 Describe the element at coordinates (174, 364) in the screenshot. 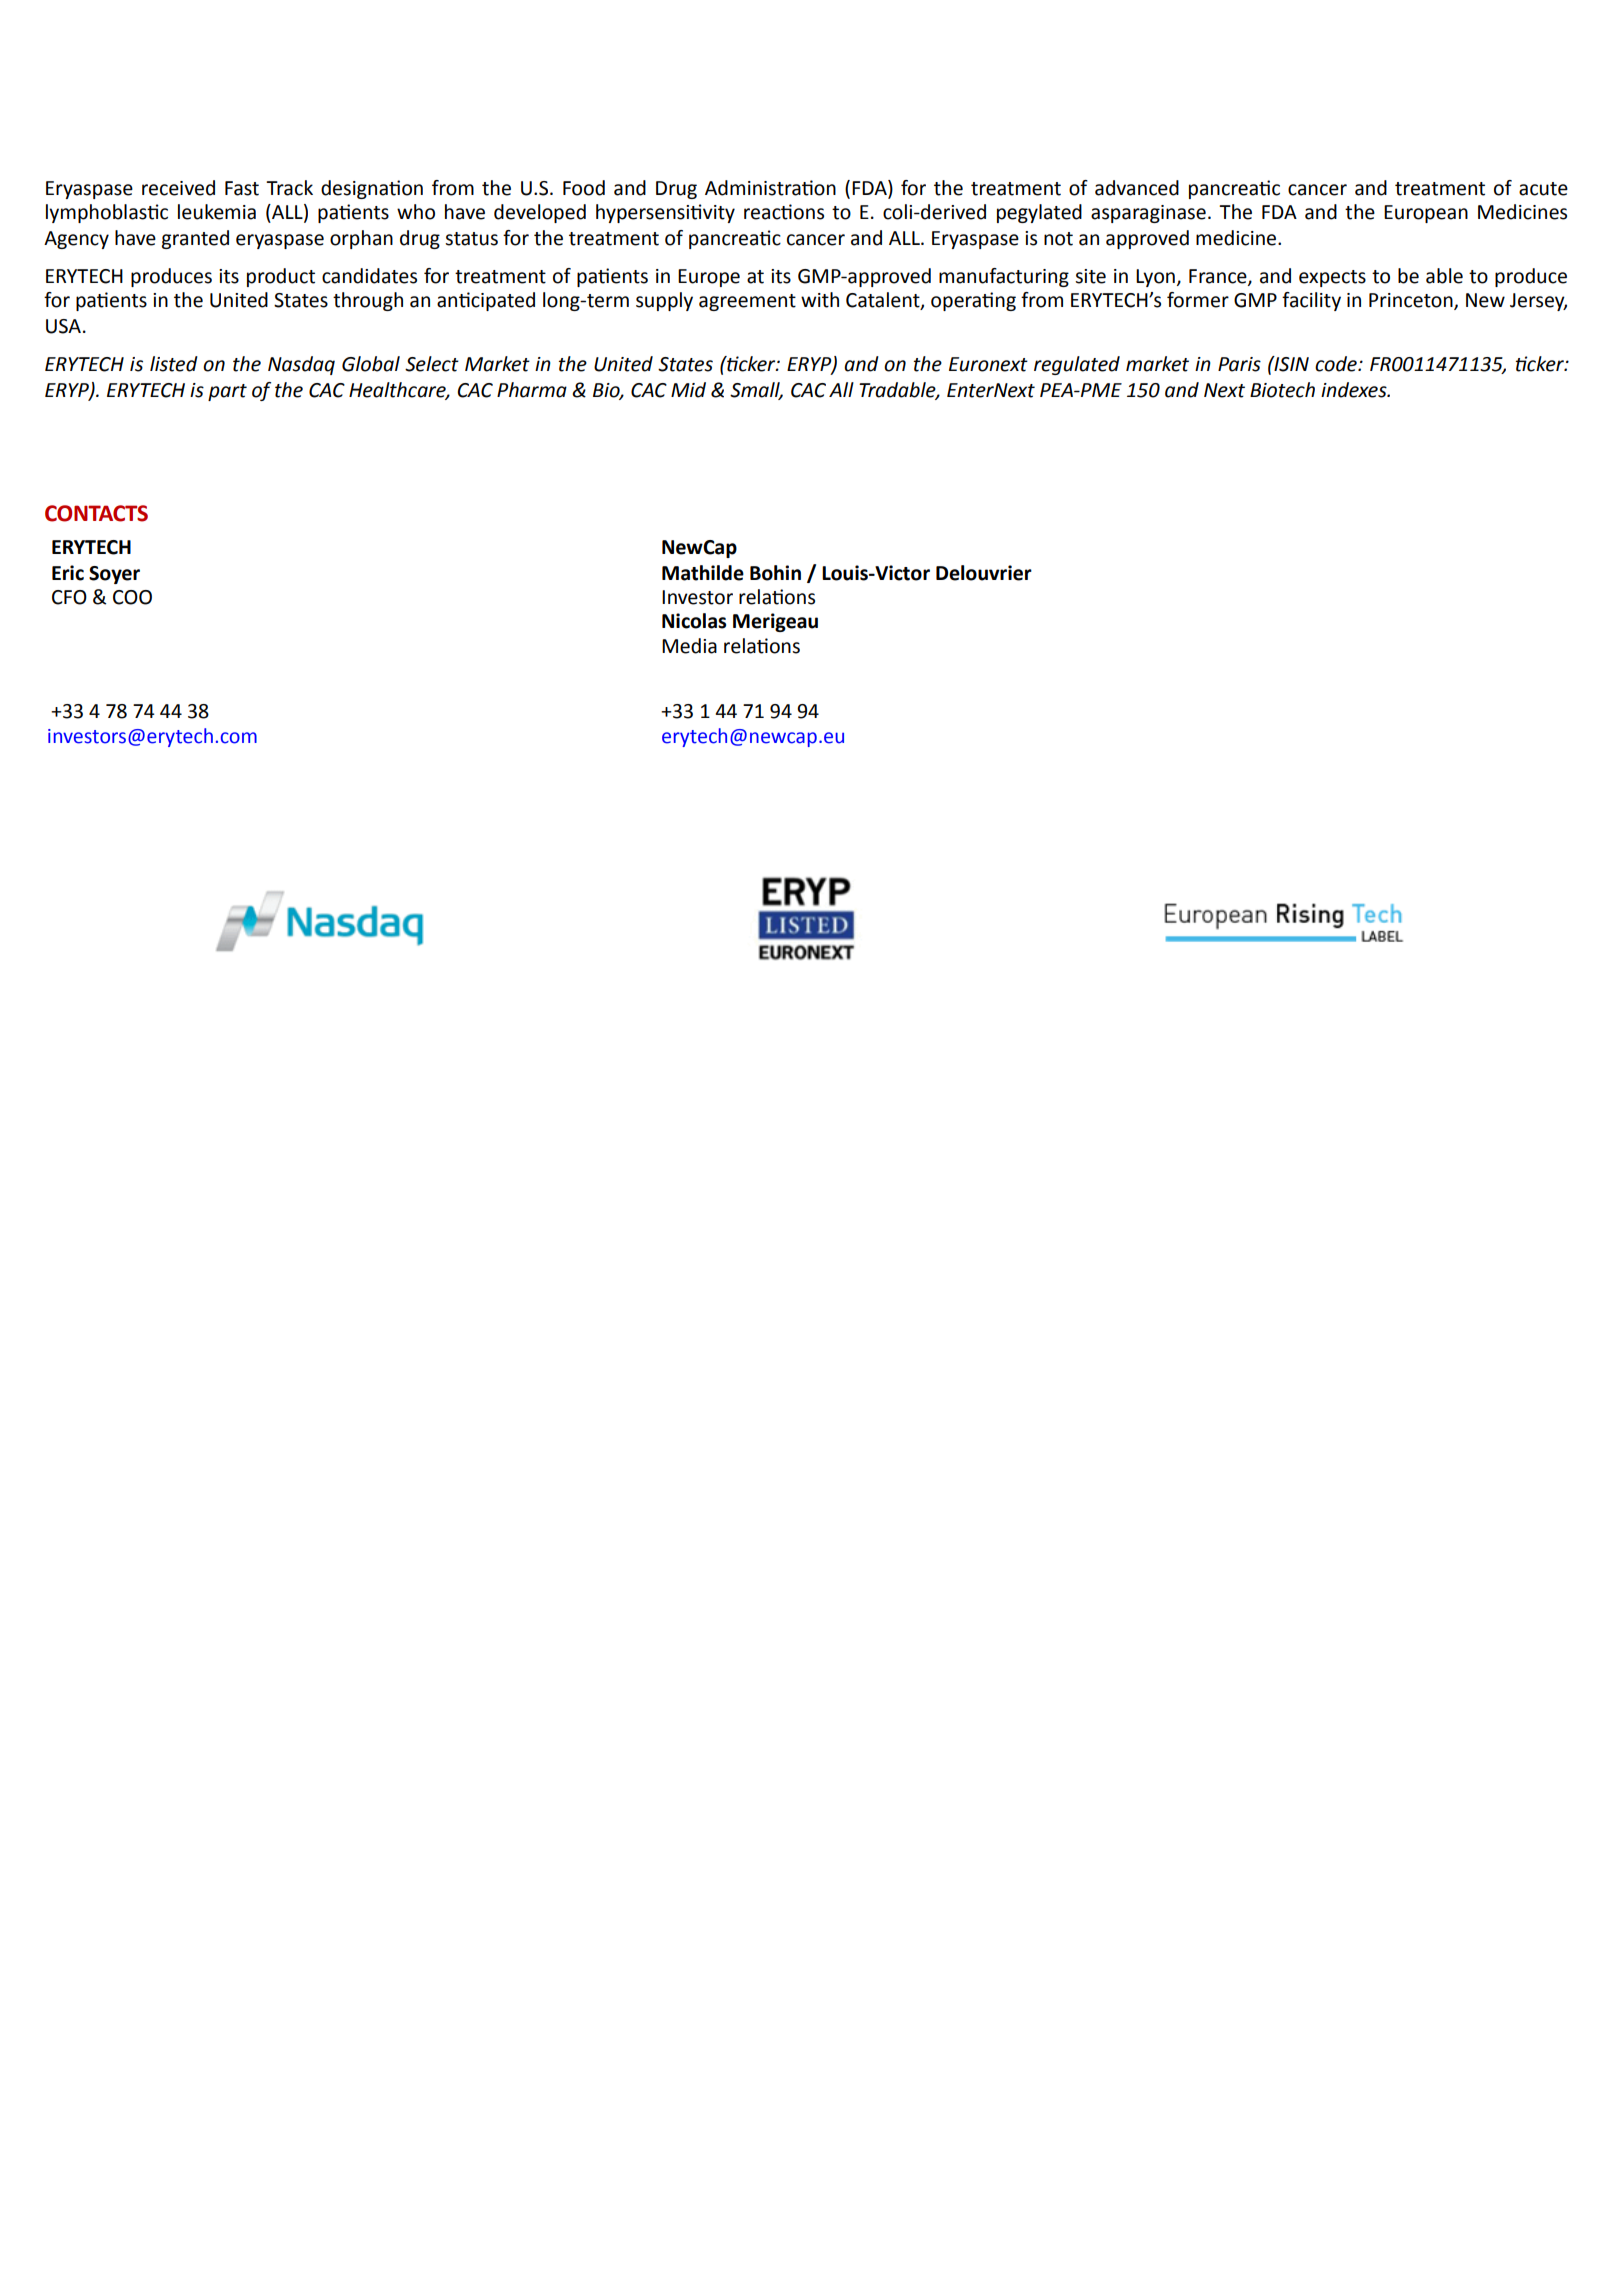

I see `listed` at that location.
